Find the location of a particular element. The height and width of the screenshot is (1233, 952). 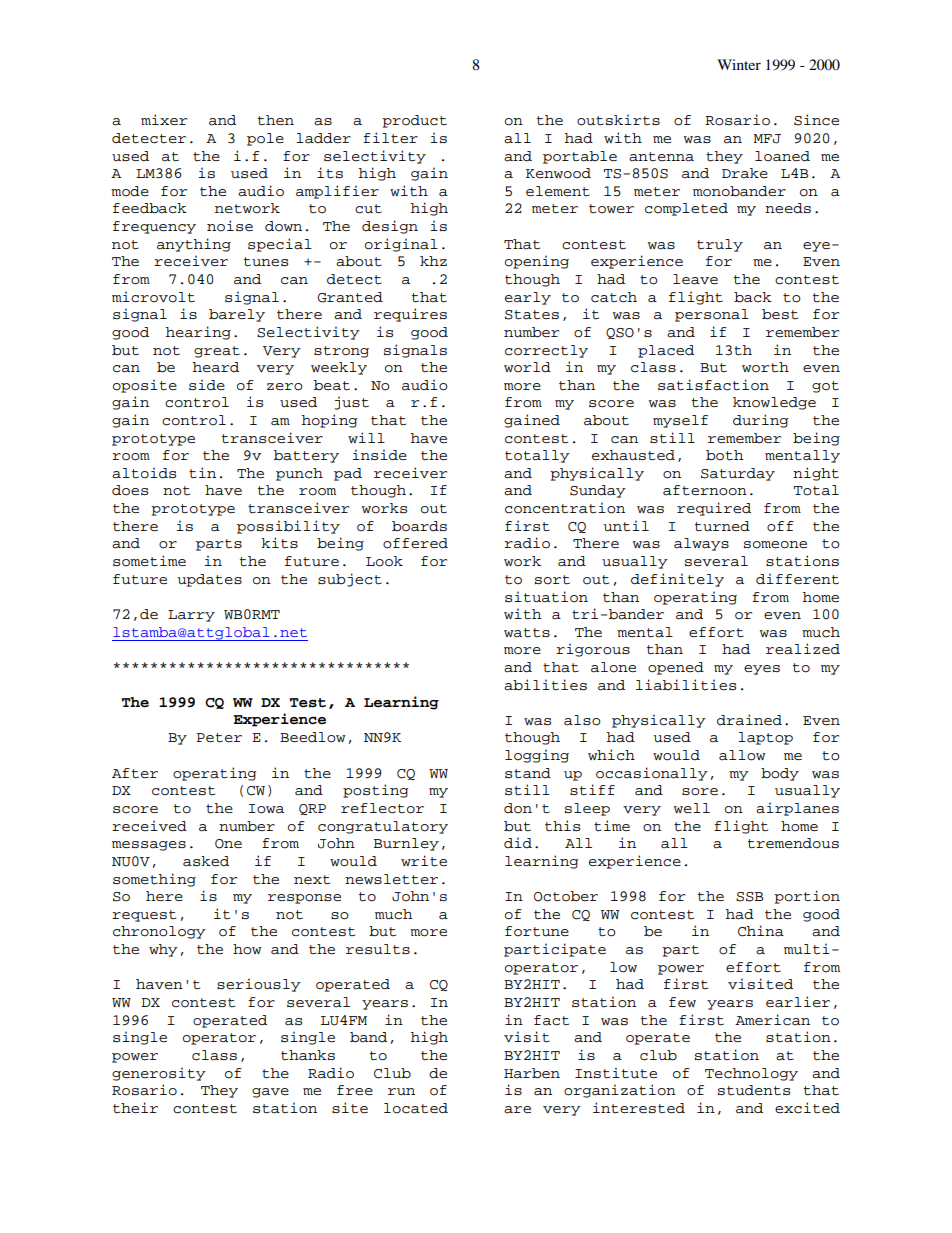

during is located at coordinates (760, 421).
